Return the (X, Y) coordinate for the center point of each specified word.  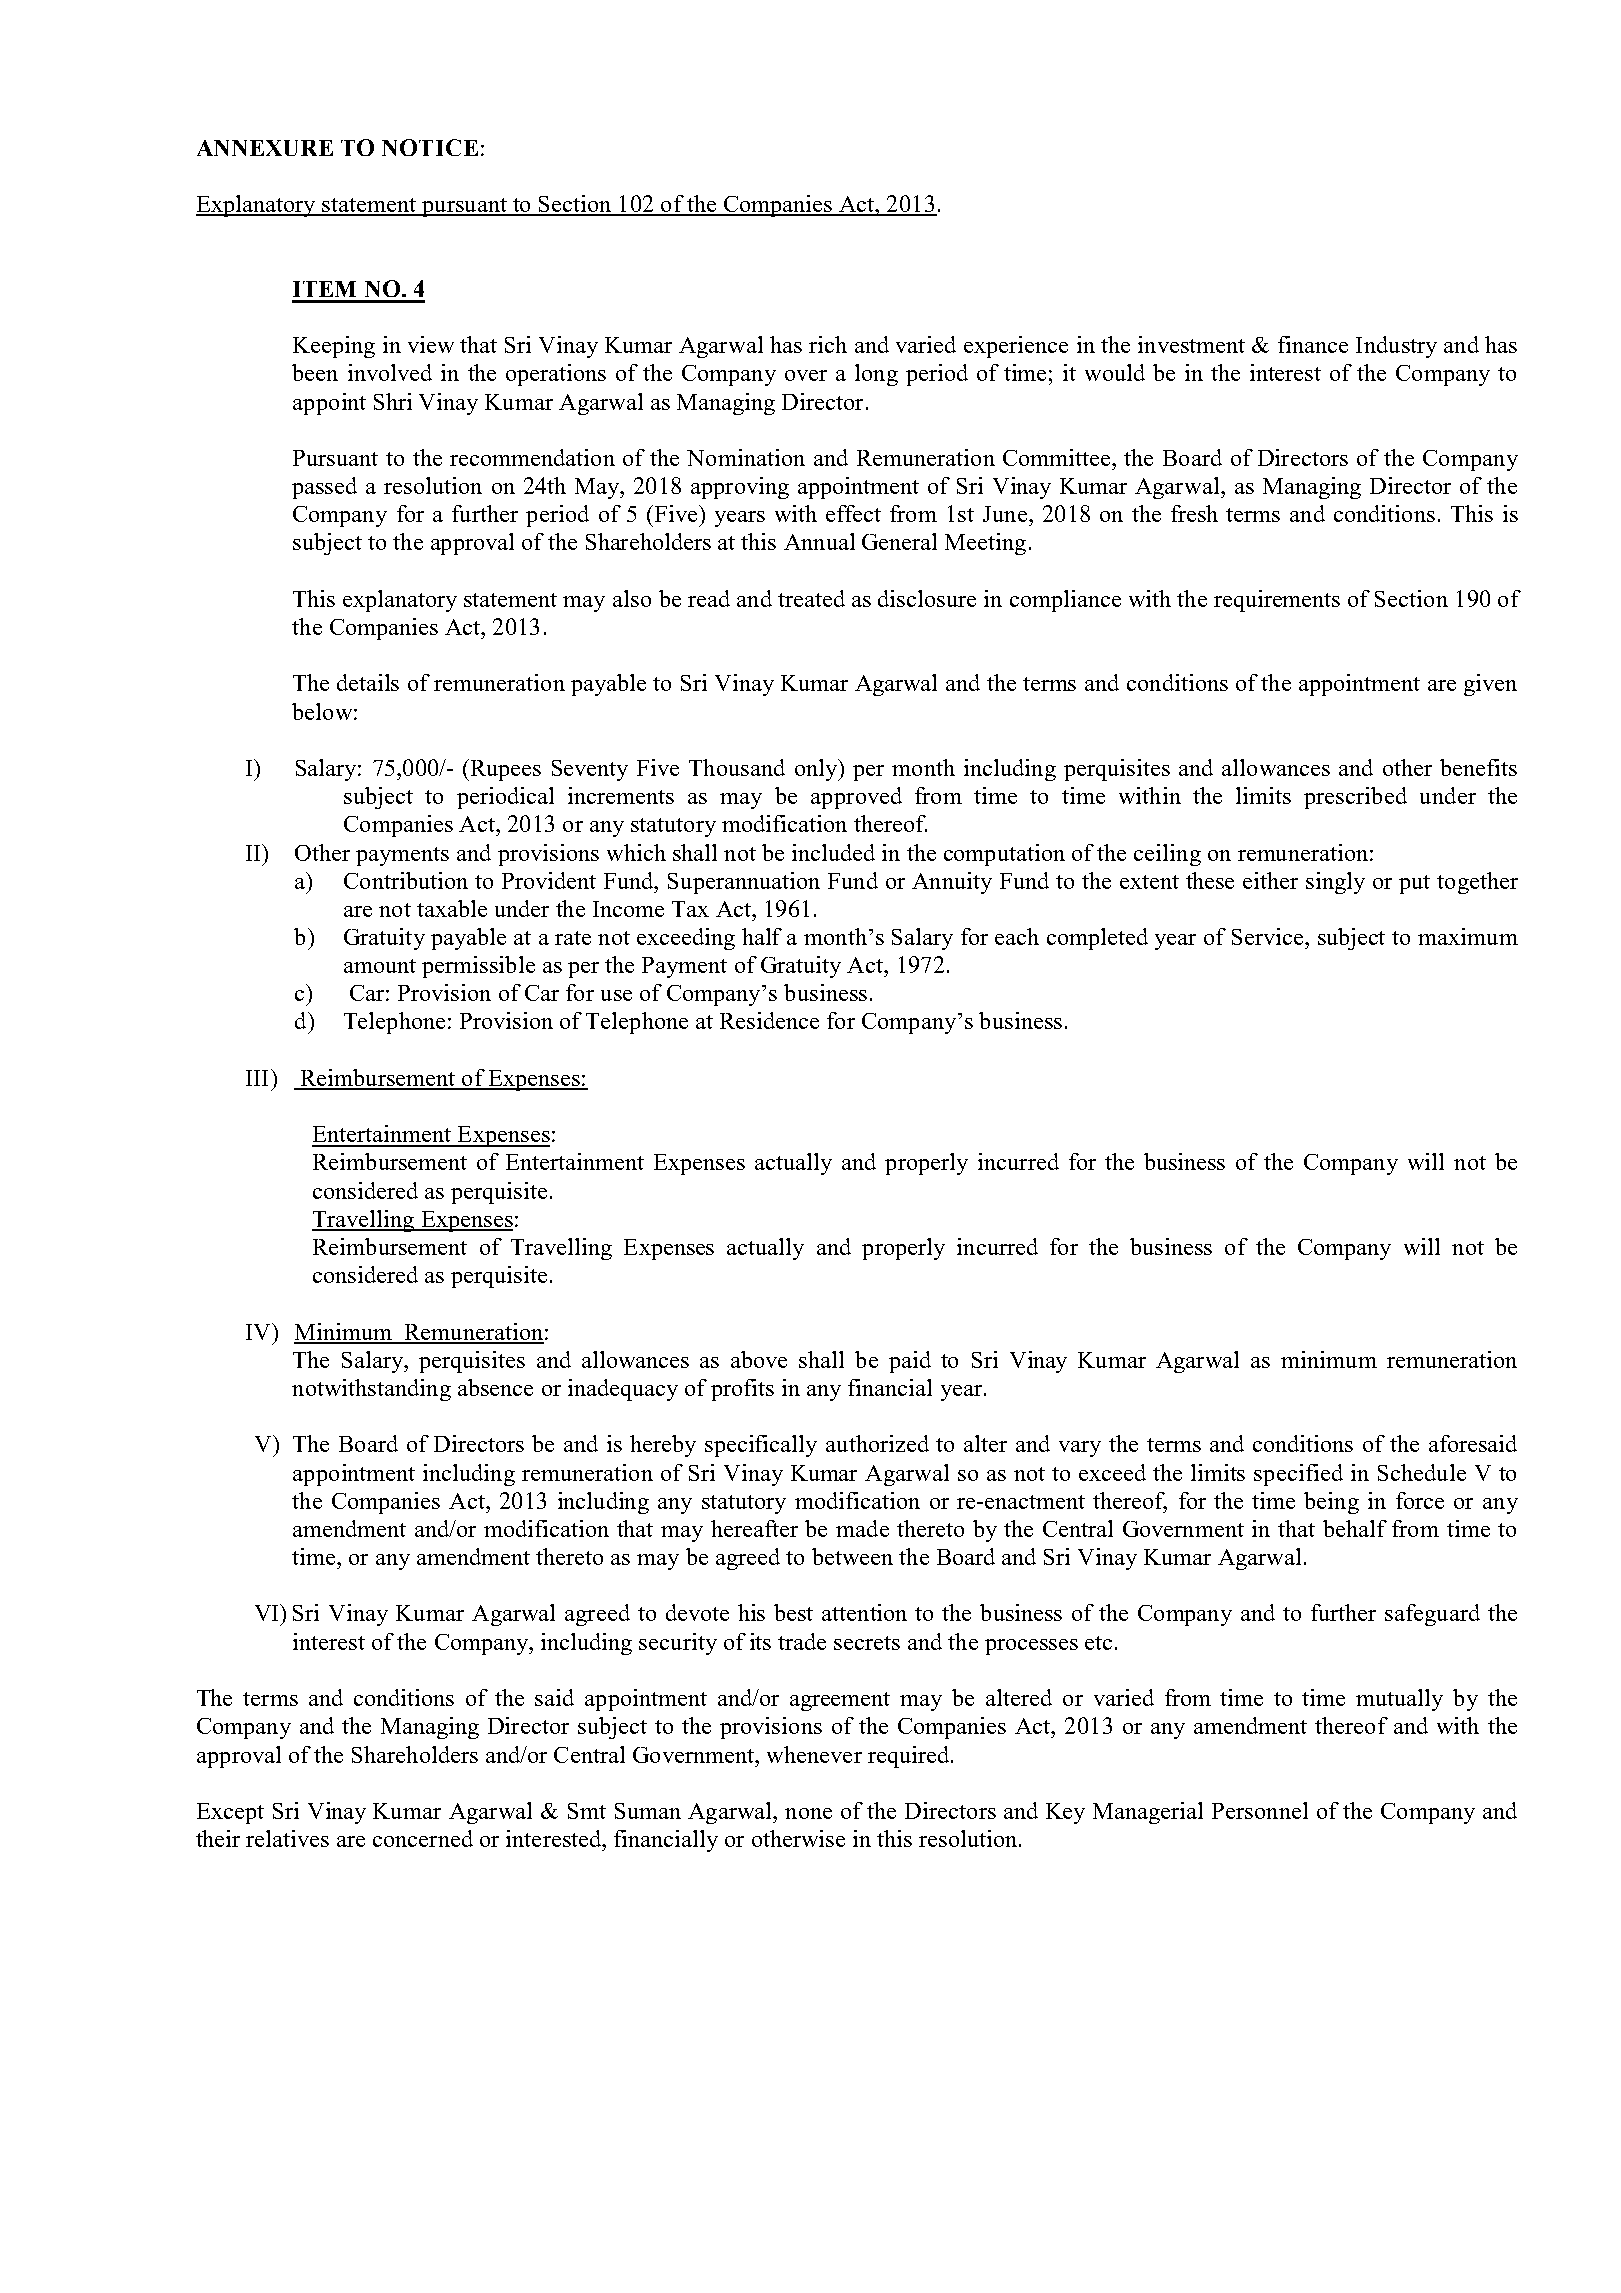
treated (811, 598)
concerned (423, 1838)
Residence (769, 1020)
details (368, 682)
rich (828, 344)
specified (1298, 1475)
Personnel (1260, 1810)
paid (910, 1362)
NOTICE (430, 147)
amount (380, 966)
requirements (1277, 601)
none (808, 1813)
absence (495, 1387)
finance (1313, 344)
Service (1269, 936)
